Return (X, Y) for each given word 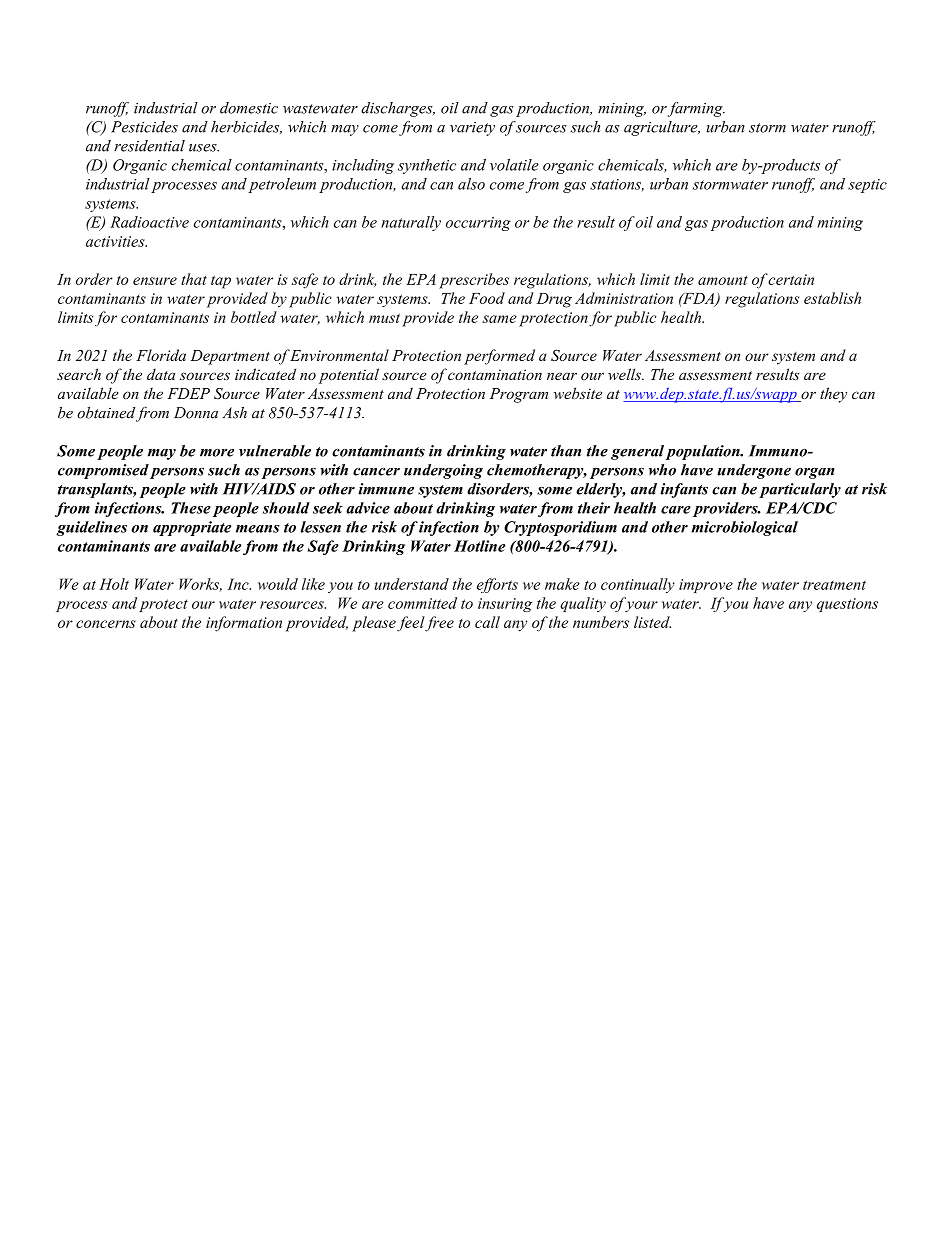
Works (200, 585)
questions (847, 605)
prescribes (474, 281)
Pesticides (144, 127)
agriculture (662, 128)
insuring (505, 605)
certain (791, 279)
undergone (754, 471)
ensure (155, 281)
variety (472, 129)
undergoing (443, 471)
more (217, 453)
